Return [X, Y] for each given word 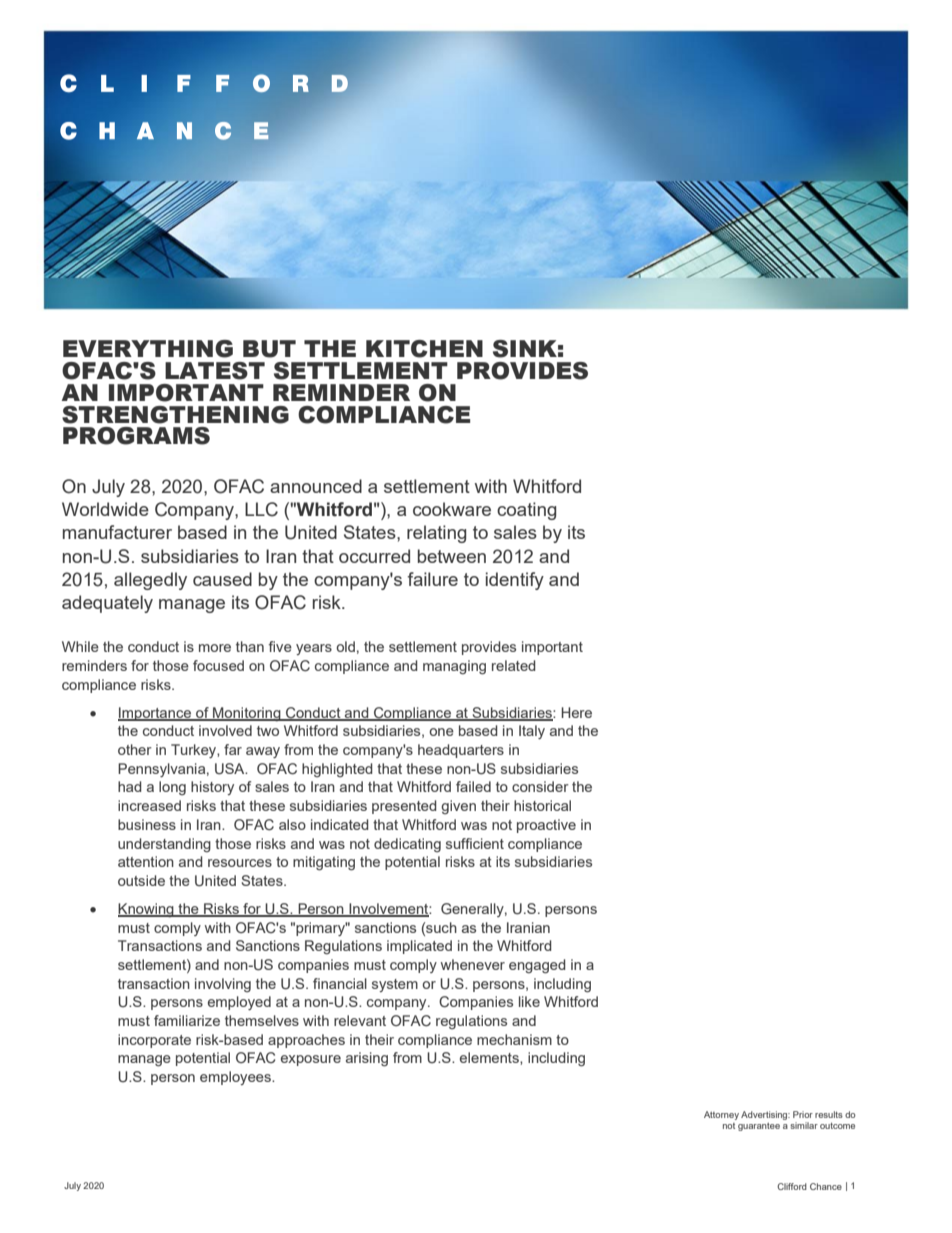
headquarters [461, 751]
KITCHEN [424, 349]
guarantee [759, 1127]
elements [490, 1058]
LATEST [215, 371]
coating [526, 511]
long [172, 788]
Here [576, 712]
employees [236, 1078]
